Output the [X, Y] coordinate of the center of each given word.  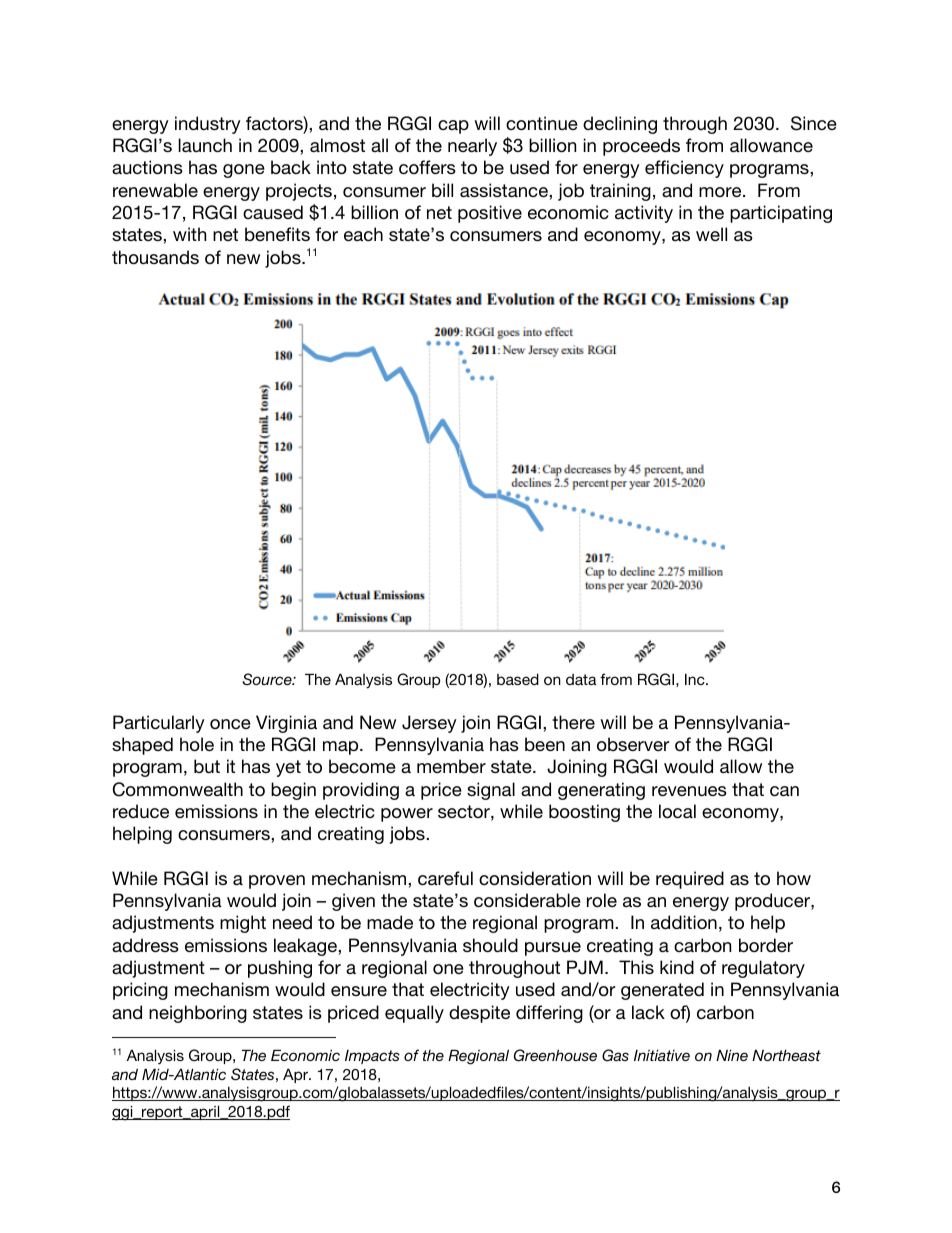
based [518, 679]
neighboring [198, 1014]
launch [205, 145]
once [230, 724]
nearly [472, 147]
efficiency [684, 169]
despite [479, 1014]
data [581, 679]
